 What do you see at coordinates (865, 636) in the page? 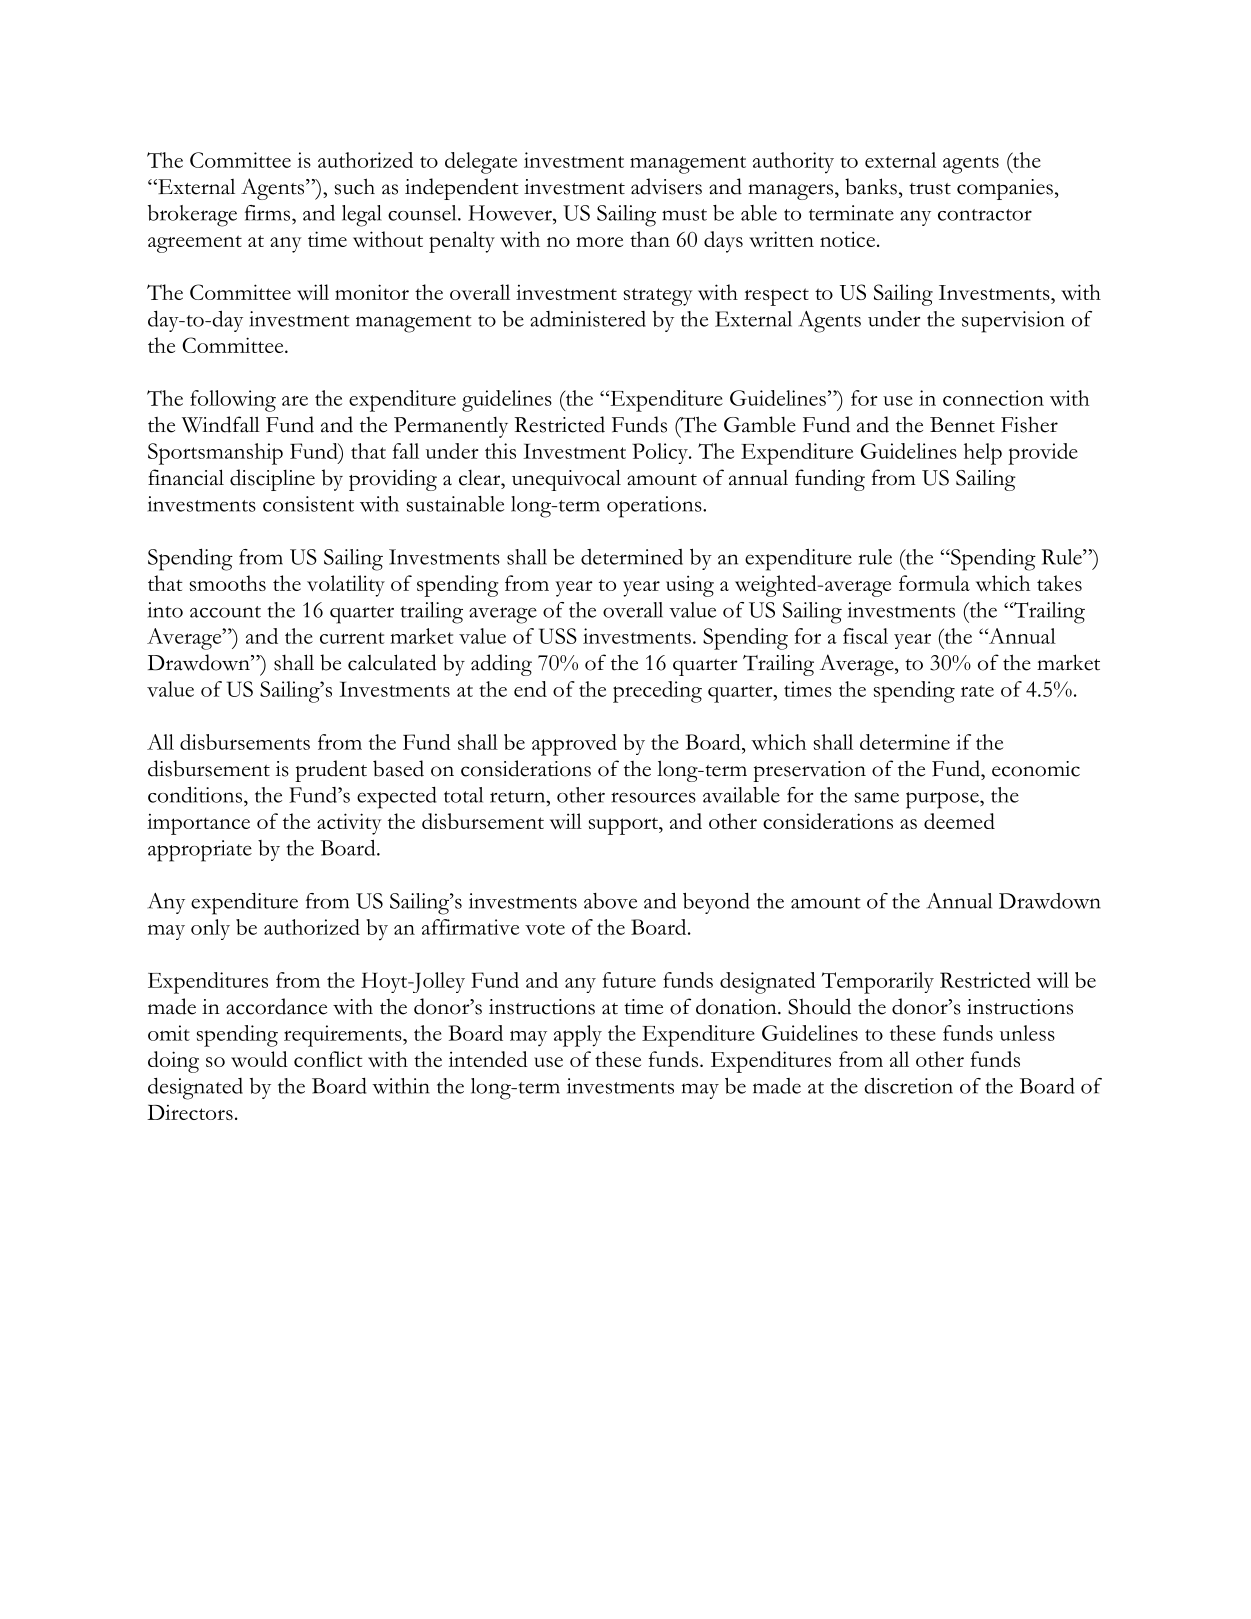
I see `fiscal` at bounding box center [865, 636].
